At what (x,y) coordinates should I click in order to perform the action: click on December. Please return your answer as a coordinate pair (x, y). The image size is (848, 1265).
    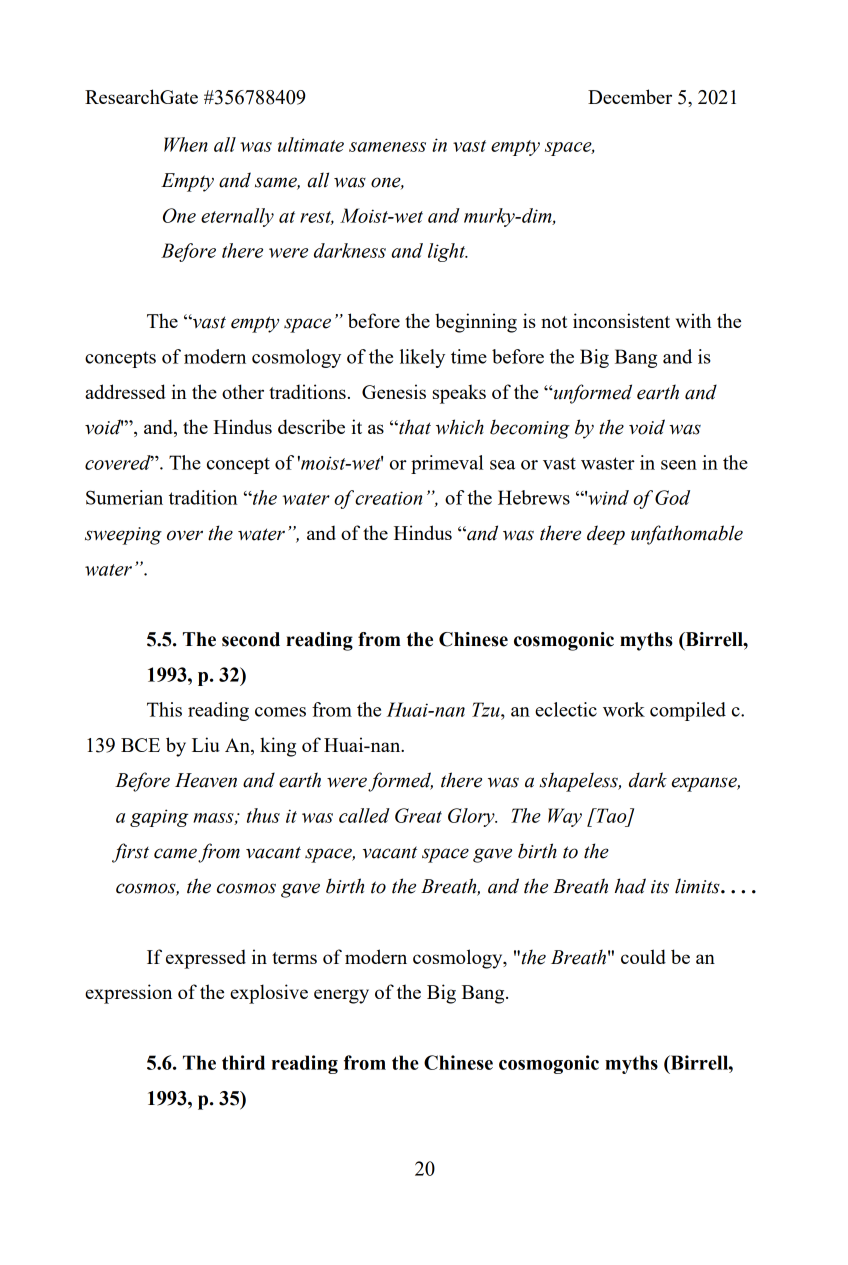
    Looking at the image, I should click on (630, 96).
